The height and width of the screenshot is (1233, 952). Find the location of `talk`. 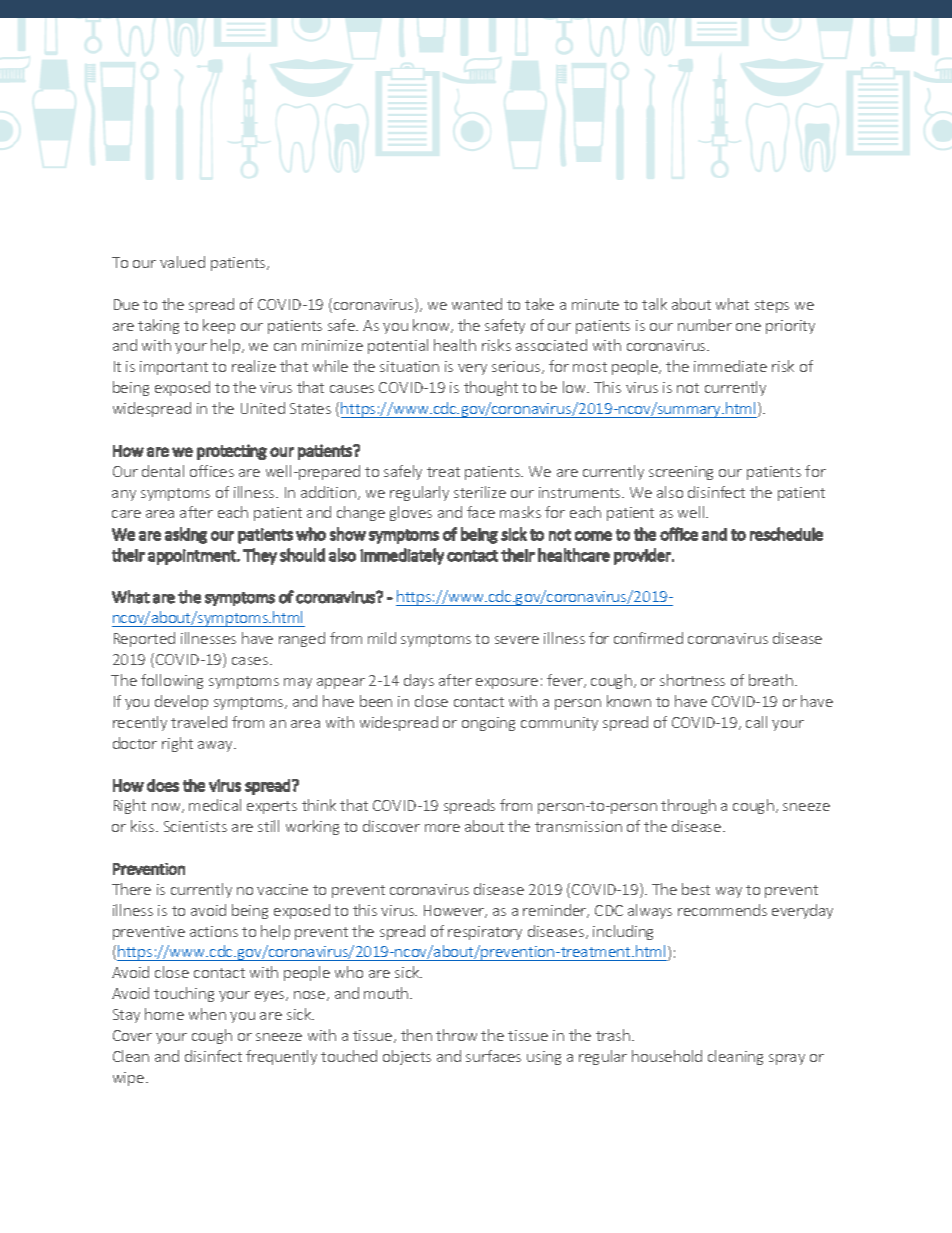

talk is located at coordinates (654, 304).
